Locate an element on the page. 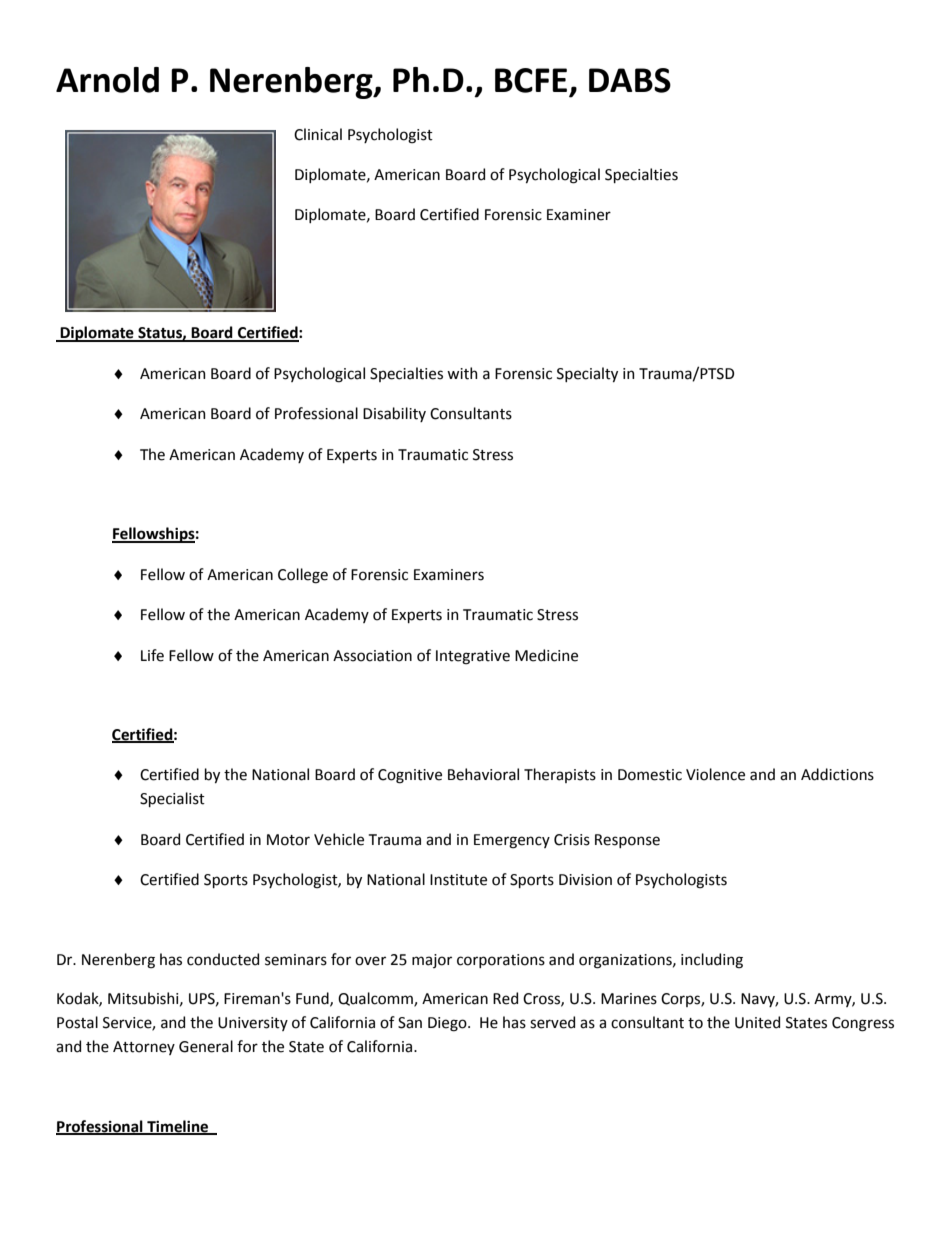  Specialty is located at coordinates (587, 374).
